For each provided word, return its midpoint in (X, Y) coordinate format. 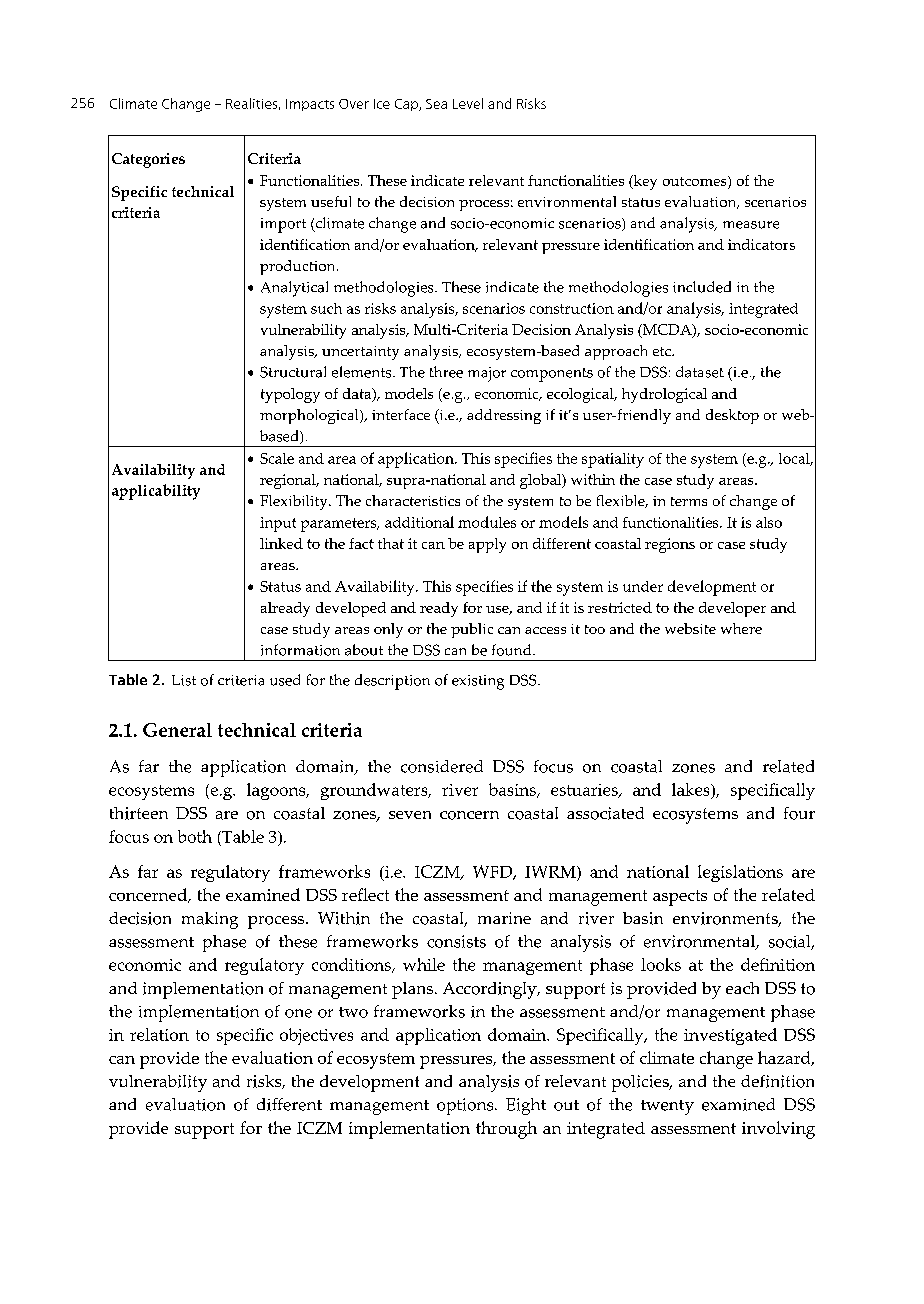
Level (468, 103)
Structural (293, 372)
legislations (740, 873)
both (195, 836)
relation (159, 1034)
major (487, 374)
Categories (148, 160)
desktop (732, 416)
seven (410, 815)
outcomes (696, 182)
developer (732, 609)
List (184, 680)
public (472, 630)
